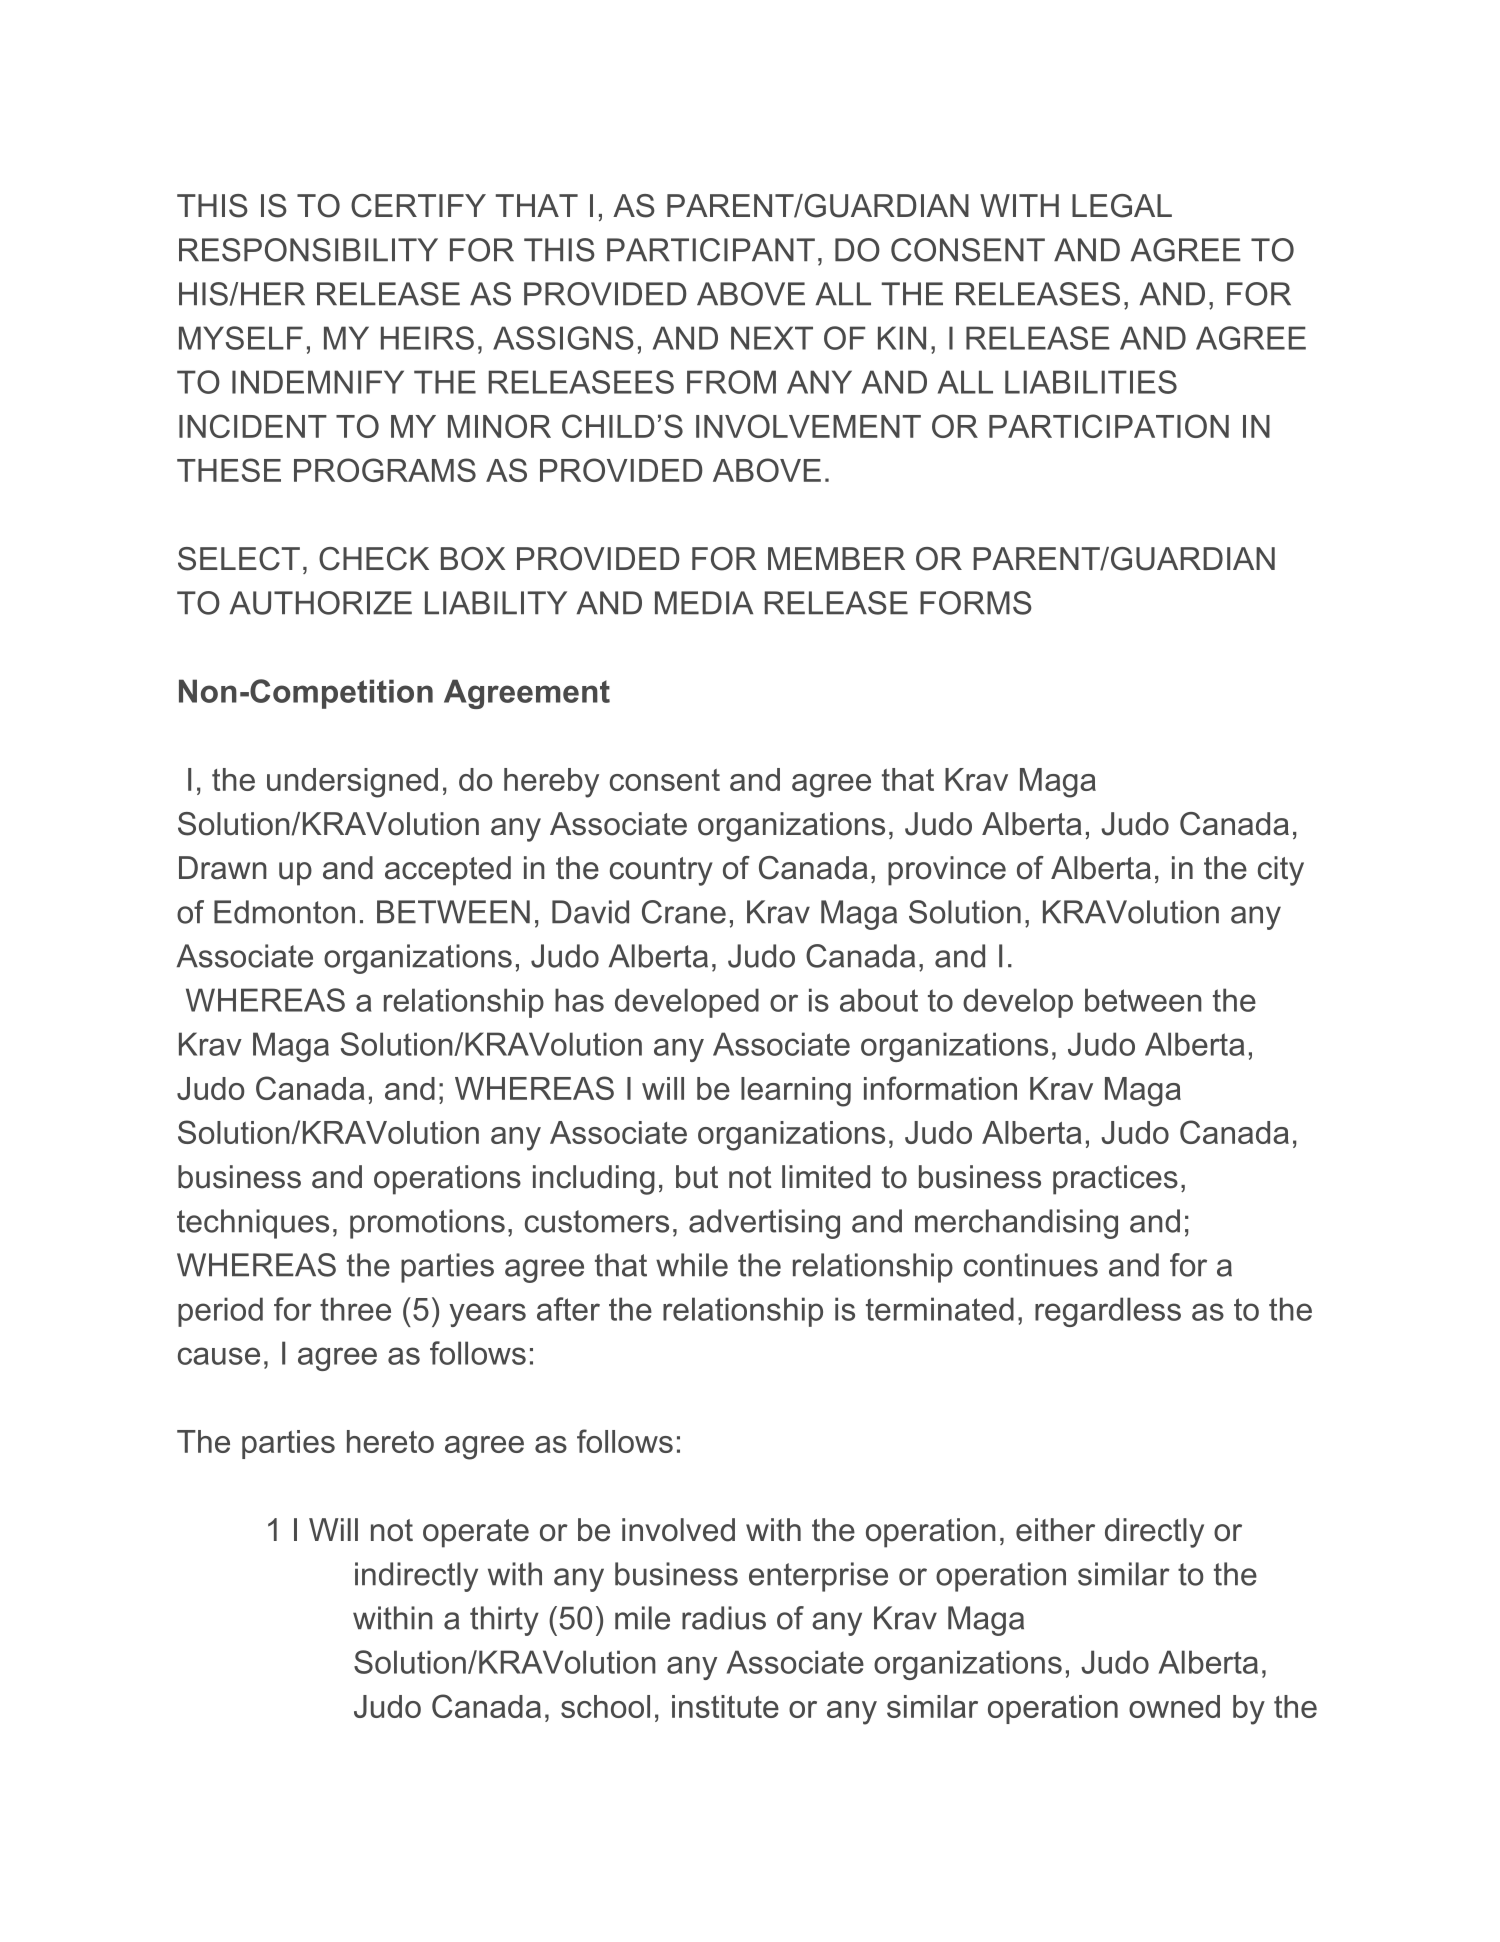 This screenshot has width=1500, height=1942. Describe the element at coordinates (724, 1618) in the screenshot. I see `radius` at that location.
